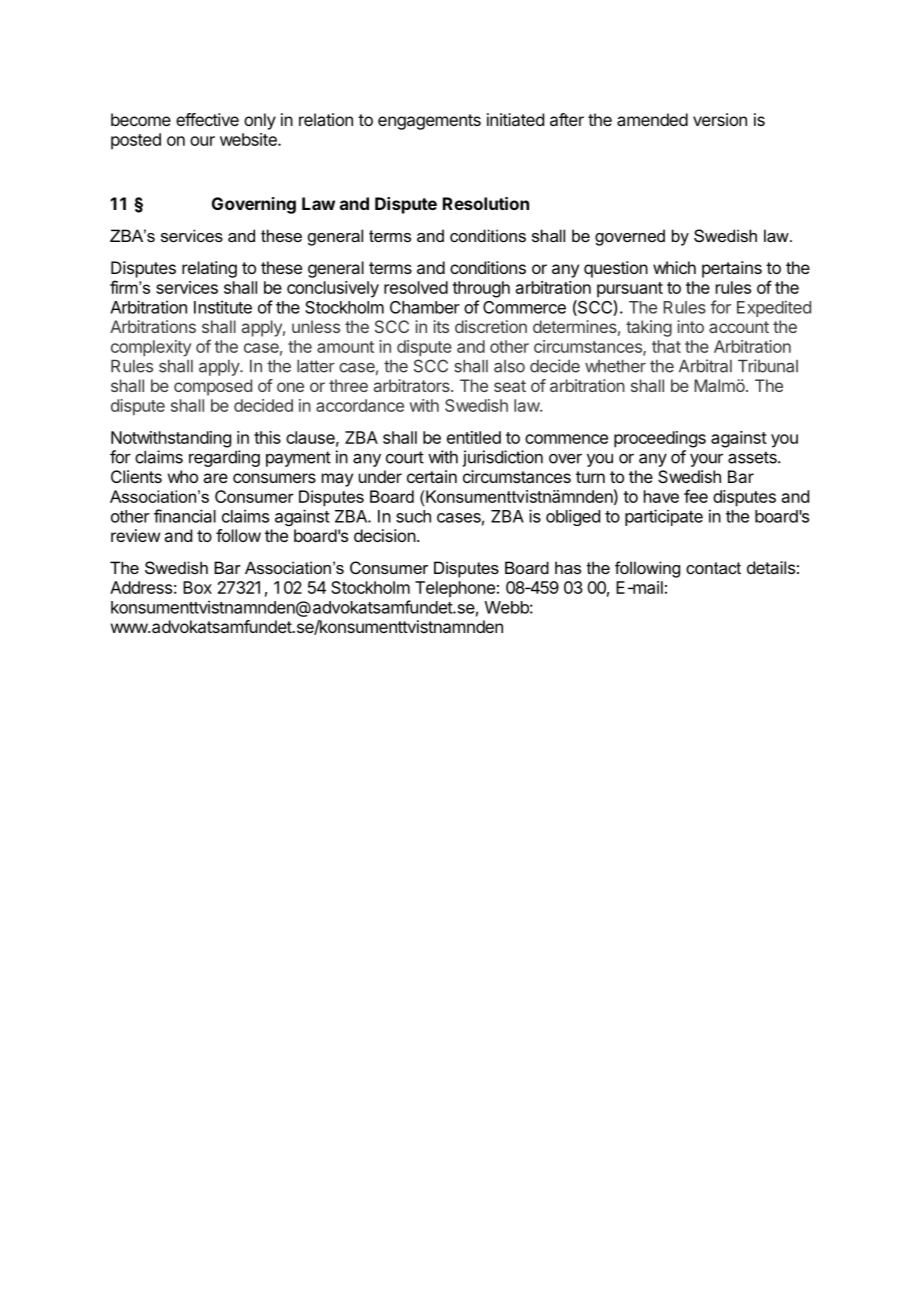  Describe the element at coordinates (509, 366) in the document. I see `also` at that location.
